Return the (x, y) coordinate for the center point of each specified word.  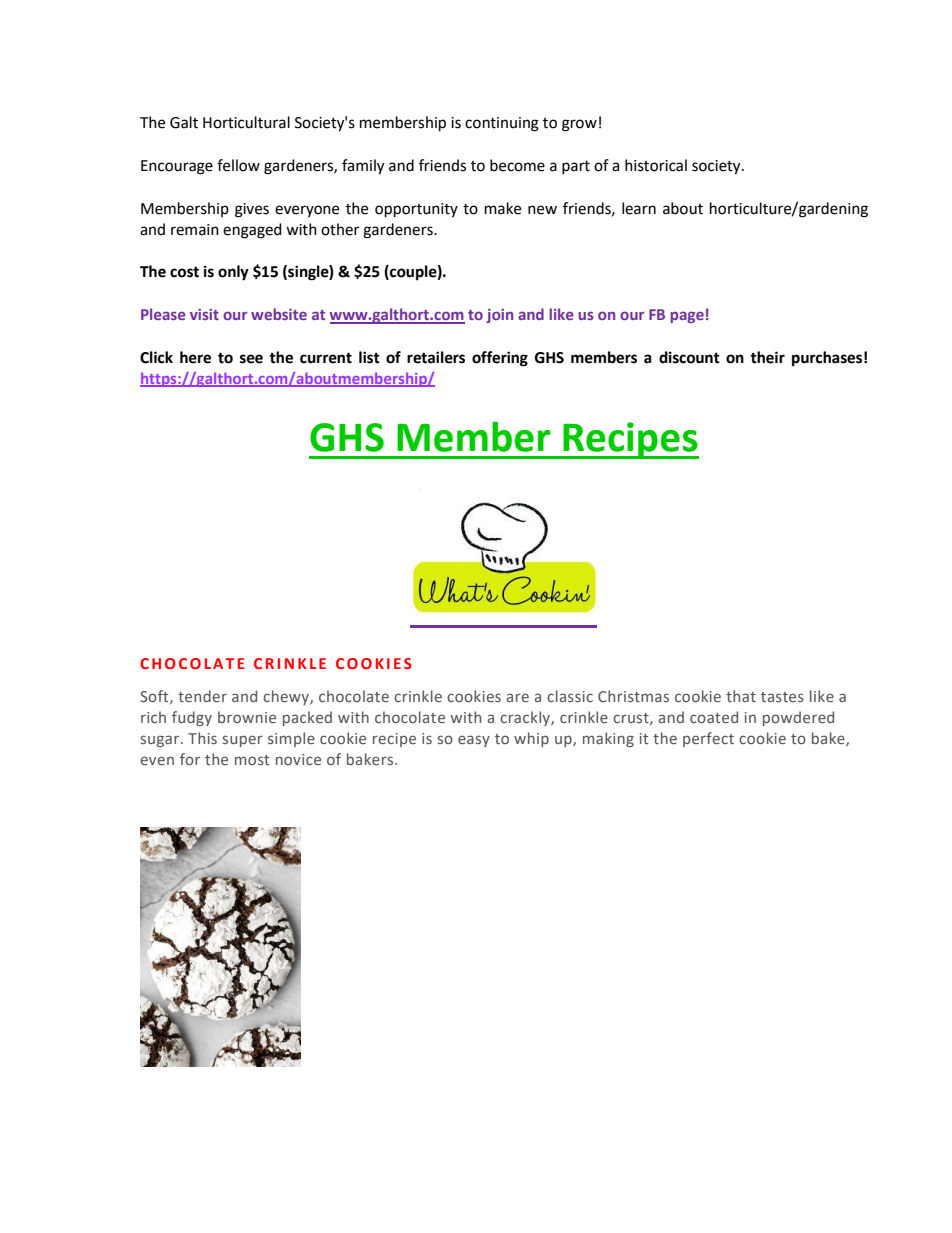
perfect (708, 739)
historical (656, 165)
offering (500, 359)
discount (689, 357)
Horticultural (246, 122)
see (251, 359)
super (243, 741)
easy (474, 741)
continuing (502, 124)
